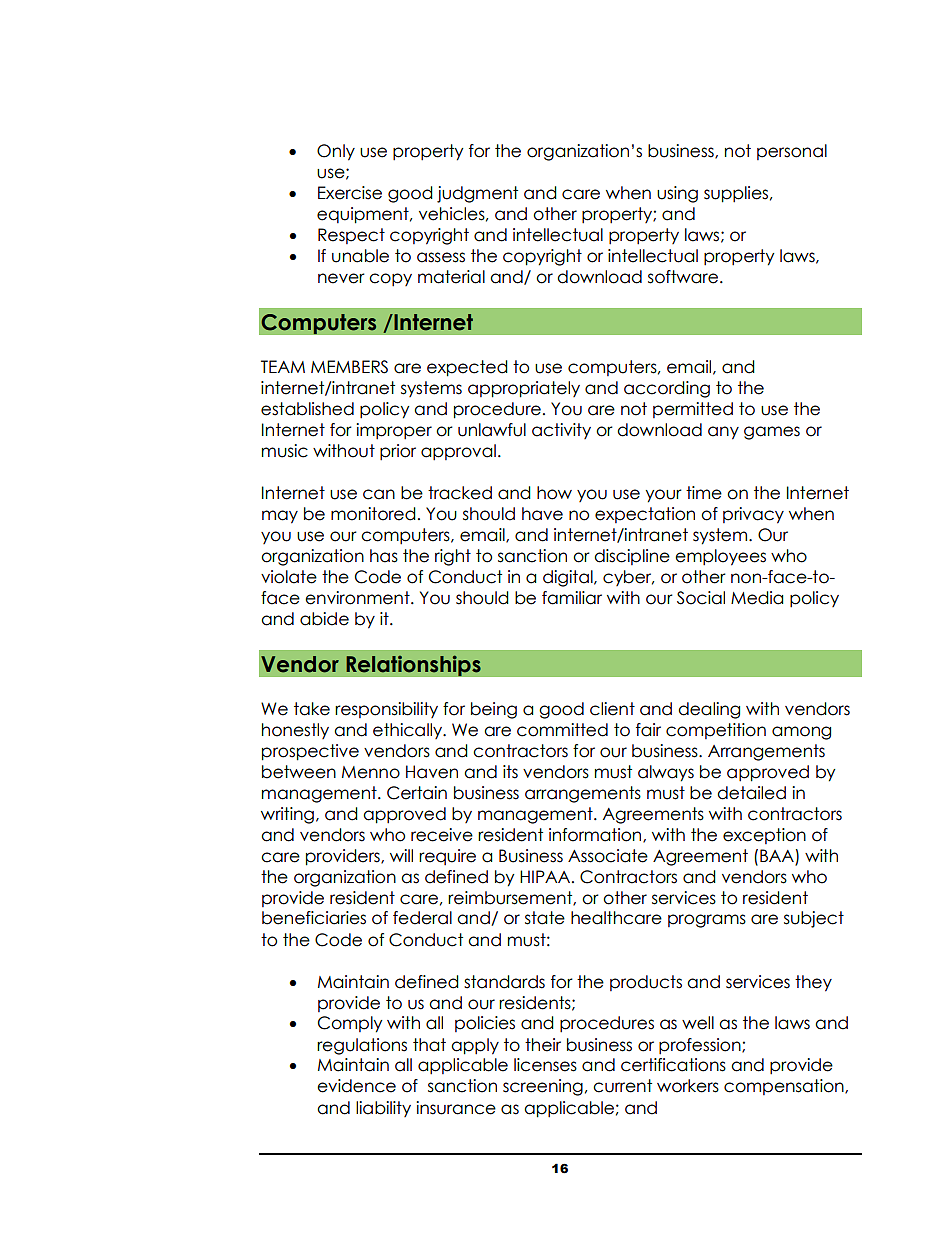 Image resolution: width=952 pixels, height=1233 pixels. What do you see at coordinates (350, 193) in the page?
I see `Exercise` at bounding box center [350, 193].
